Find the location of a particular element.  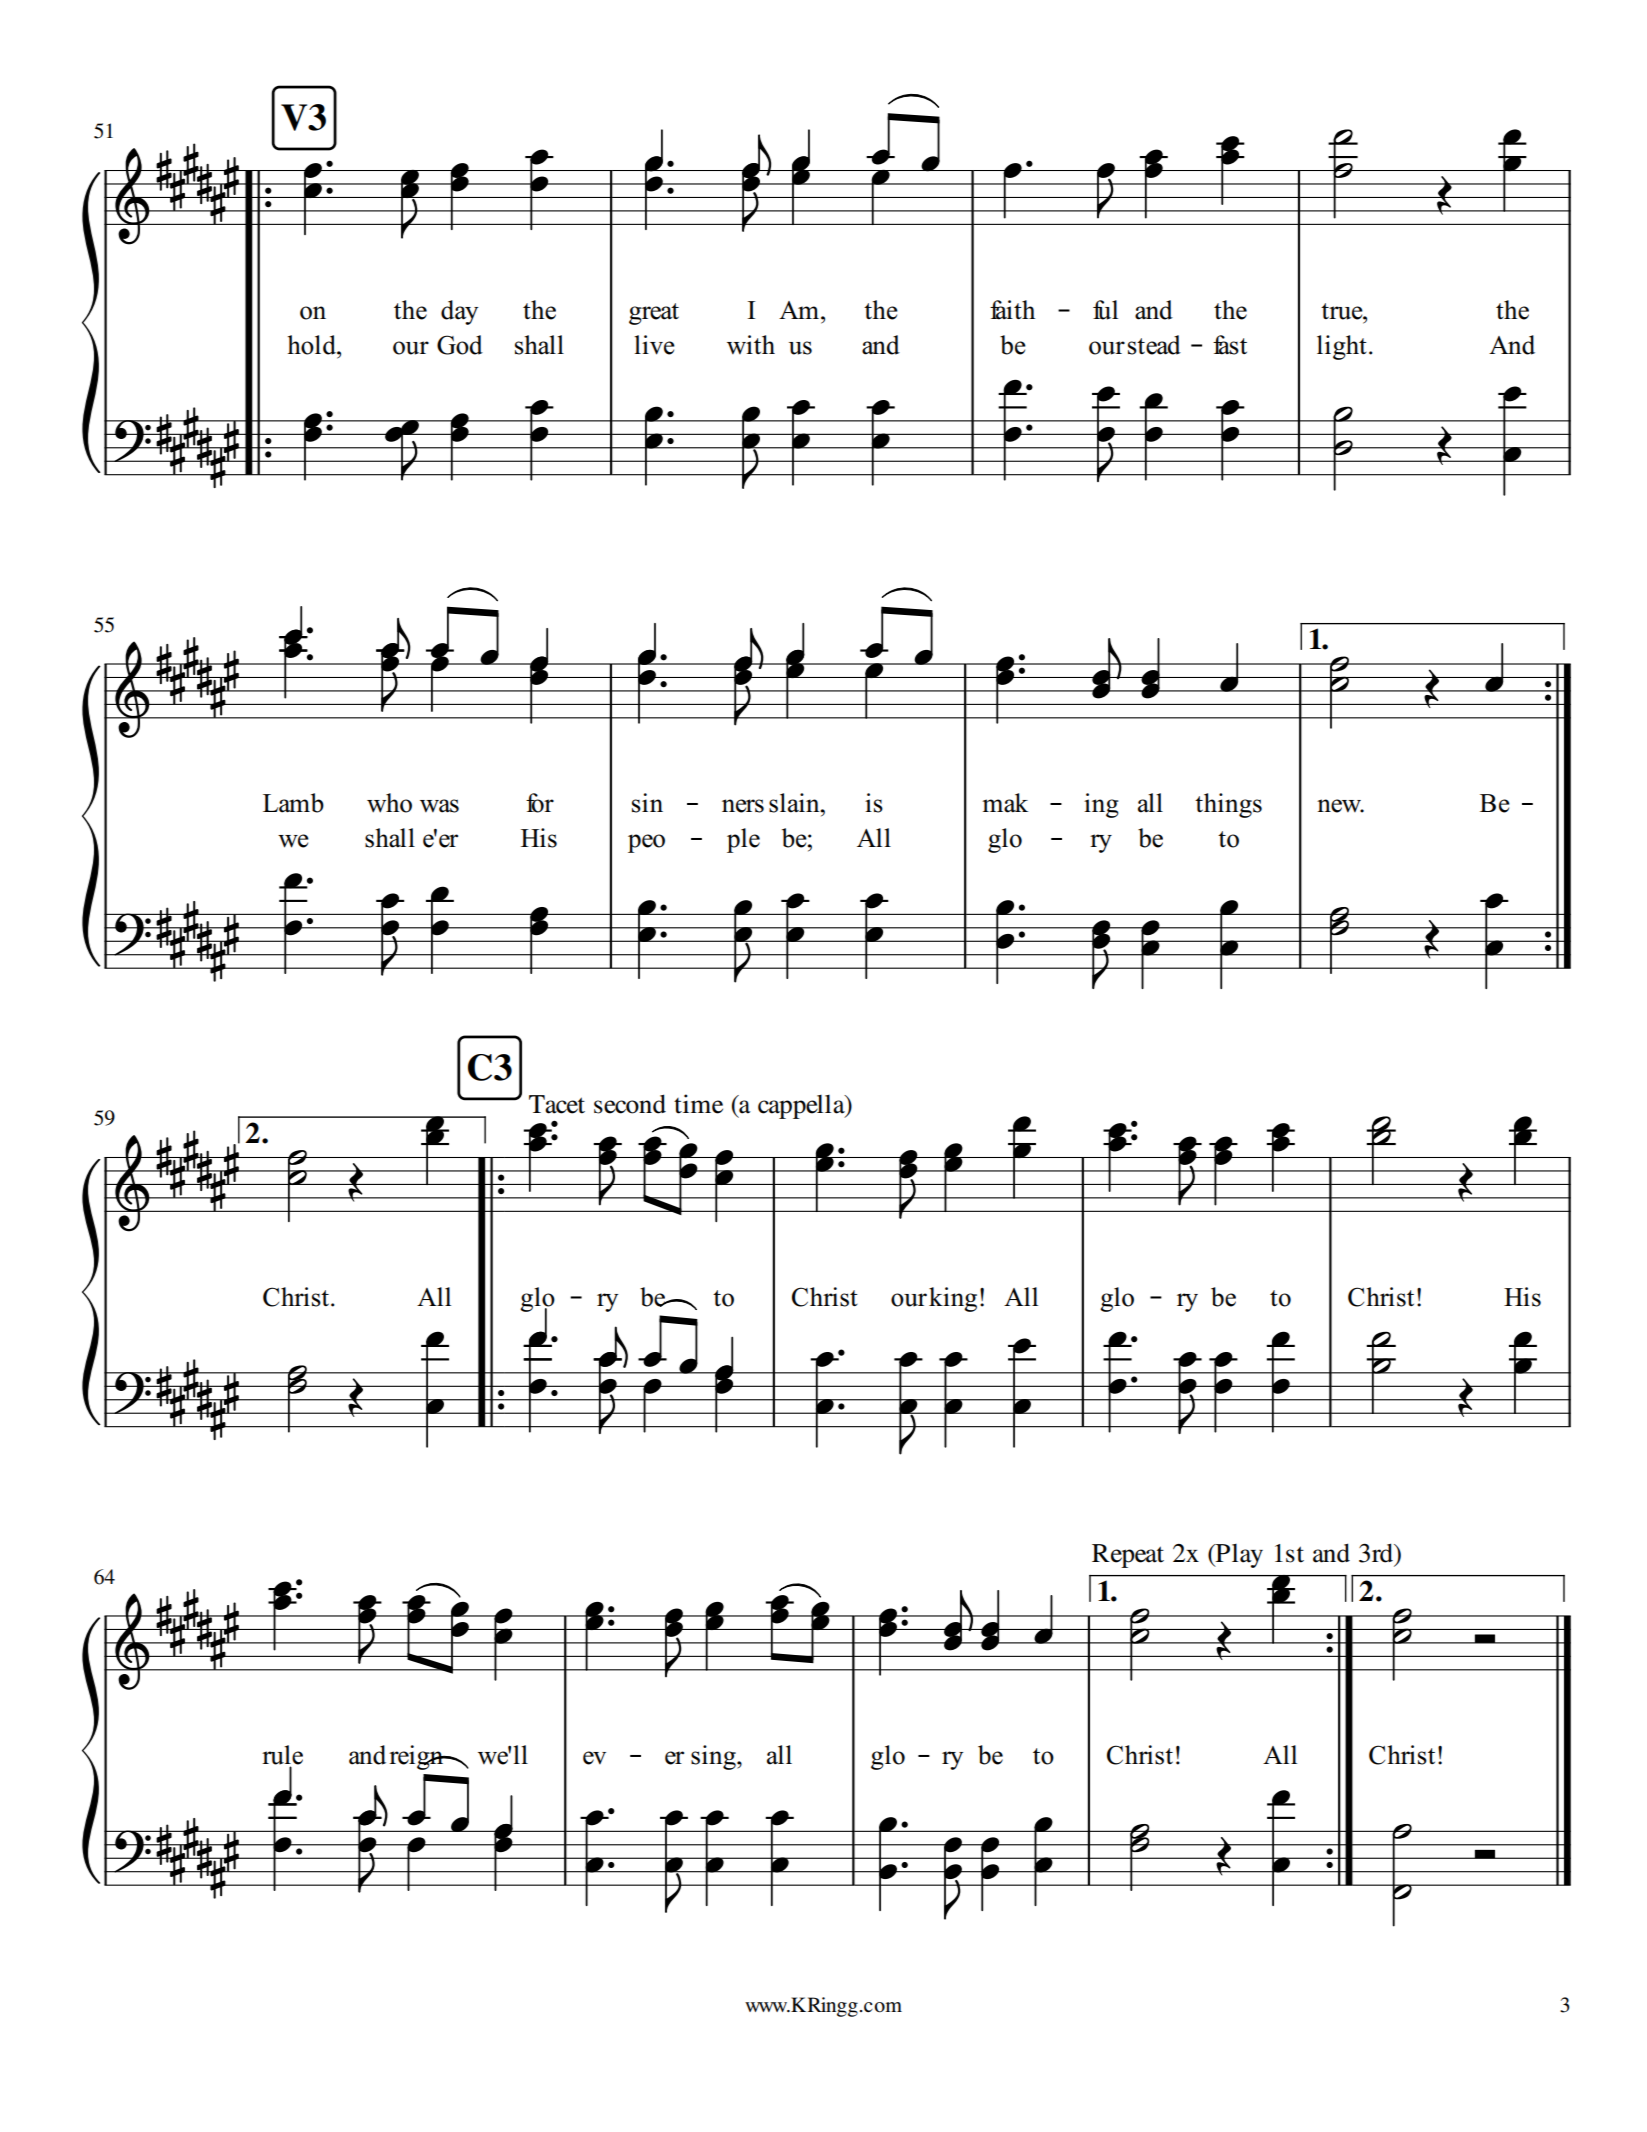

things is located at coordinates (1228, 805).
